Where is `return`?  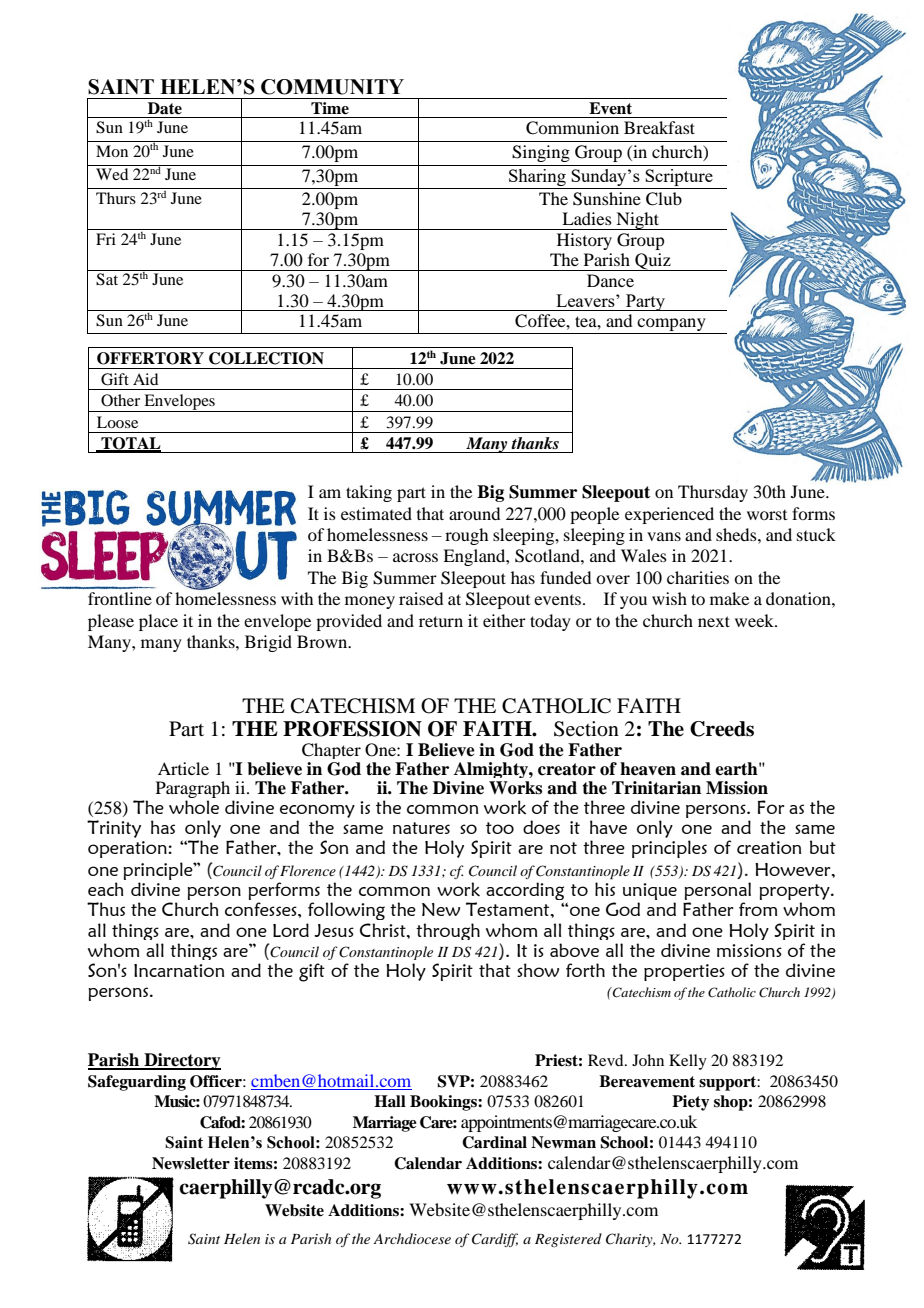
return is located at coordinates (441, 621).
